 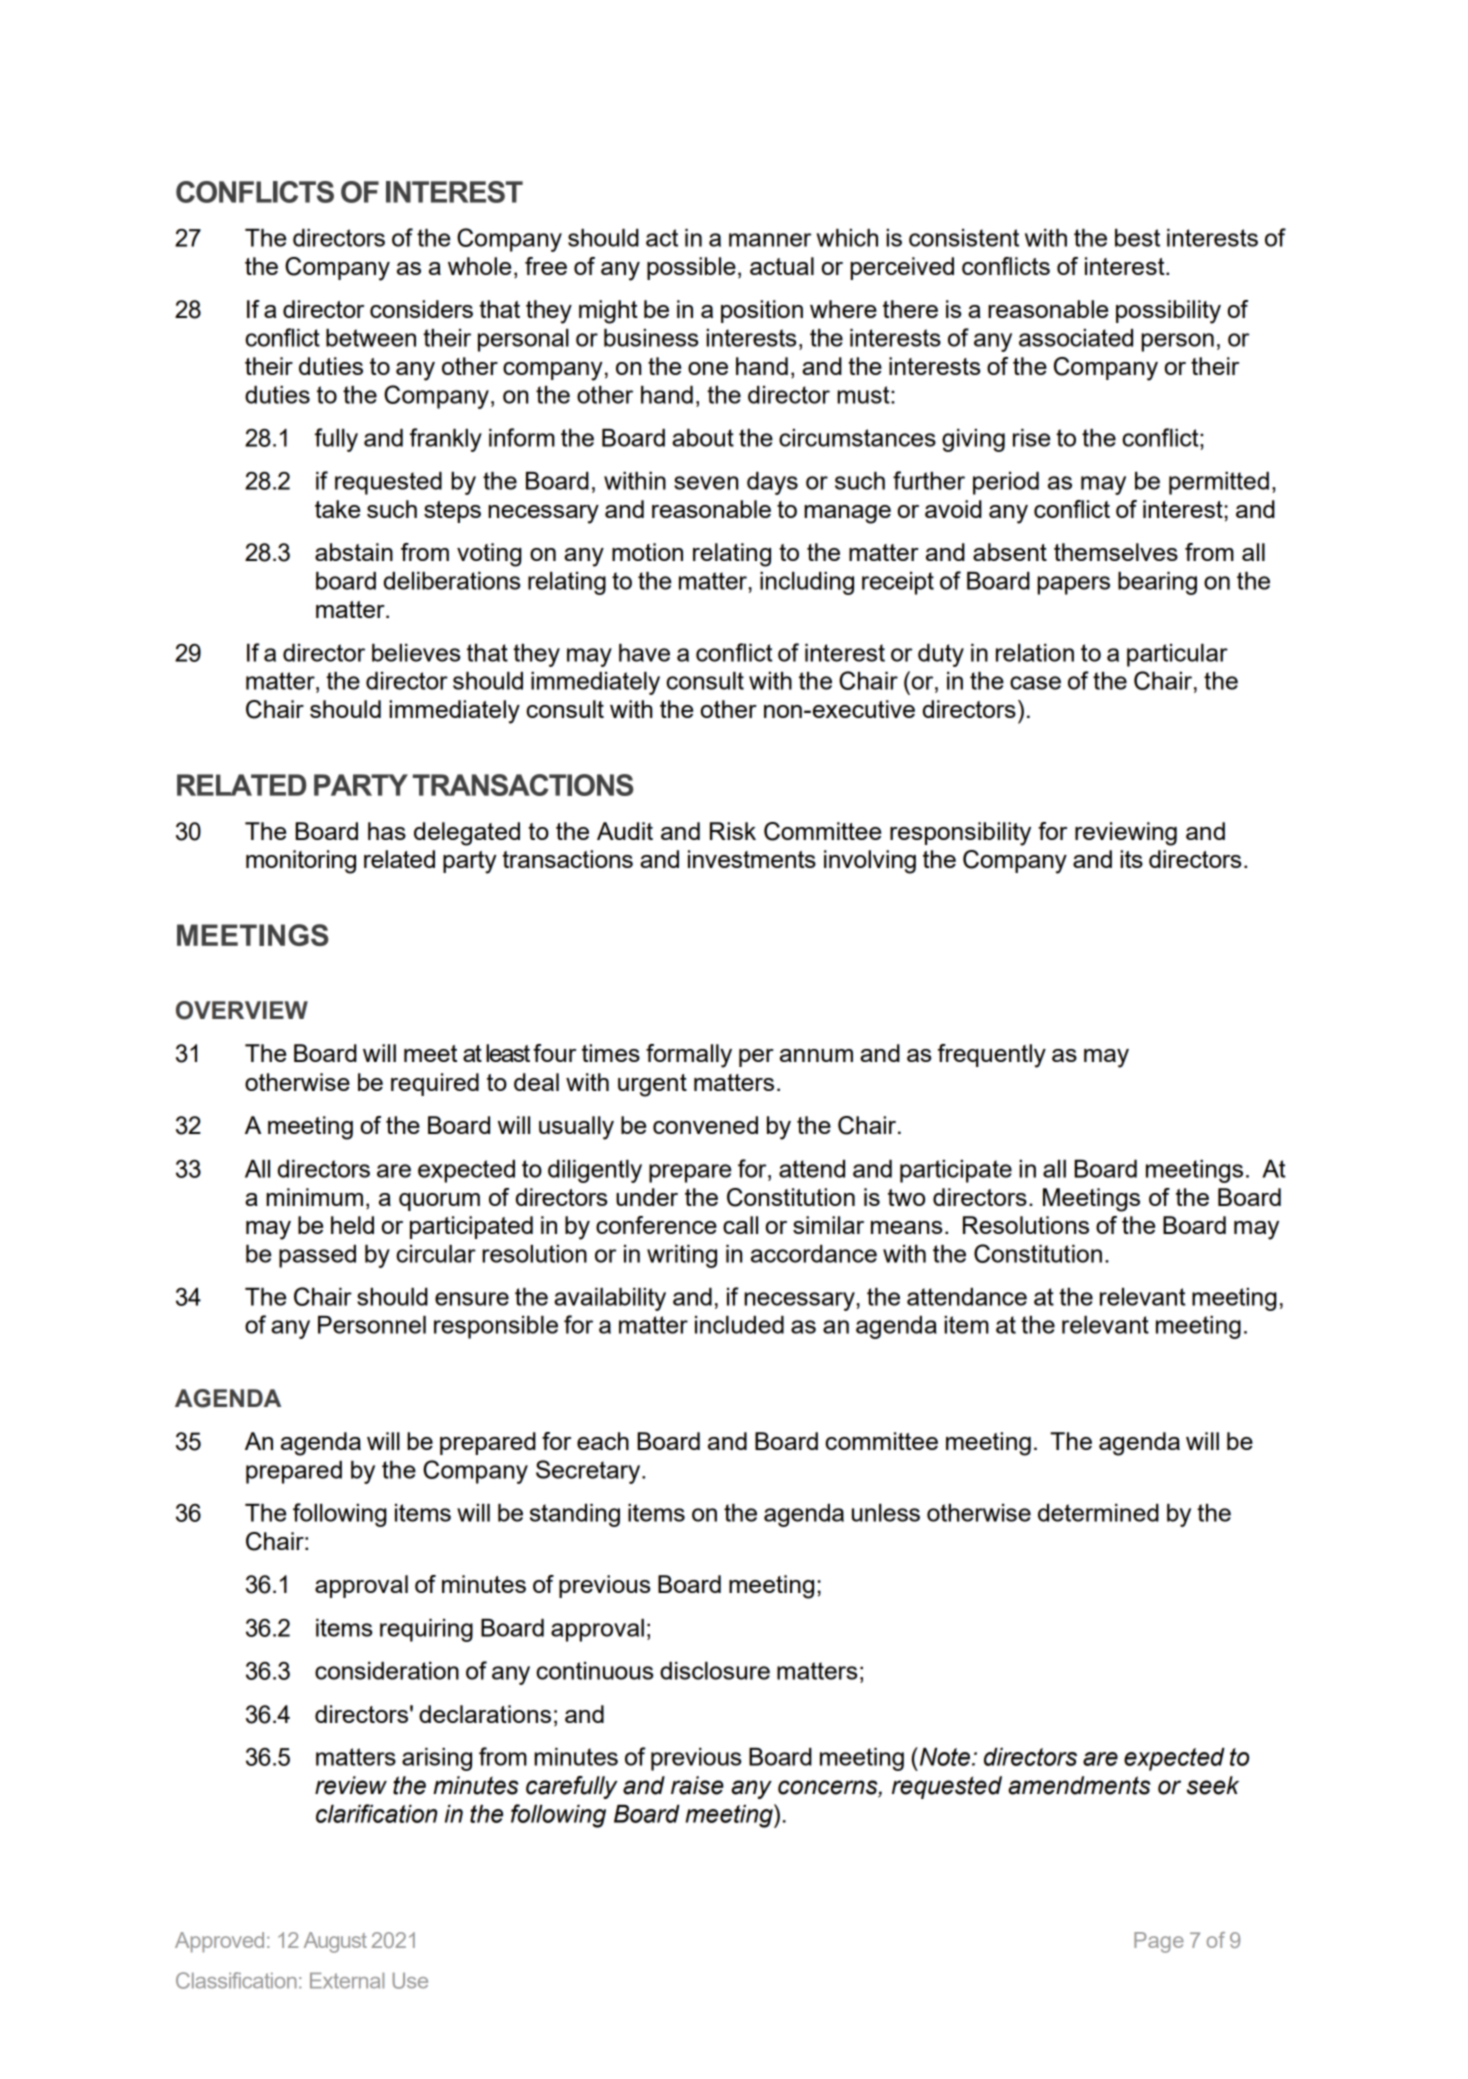 I want to click on frequently, so click(x=992, y=1056).
